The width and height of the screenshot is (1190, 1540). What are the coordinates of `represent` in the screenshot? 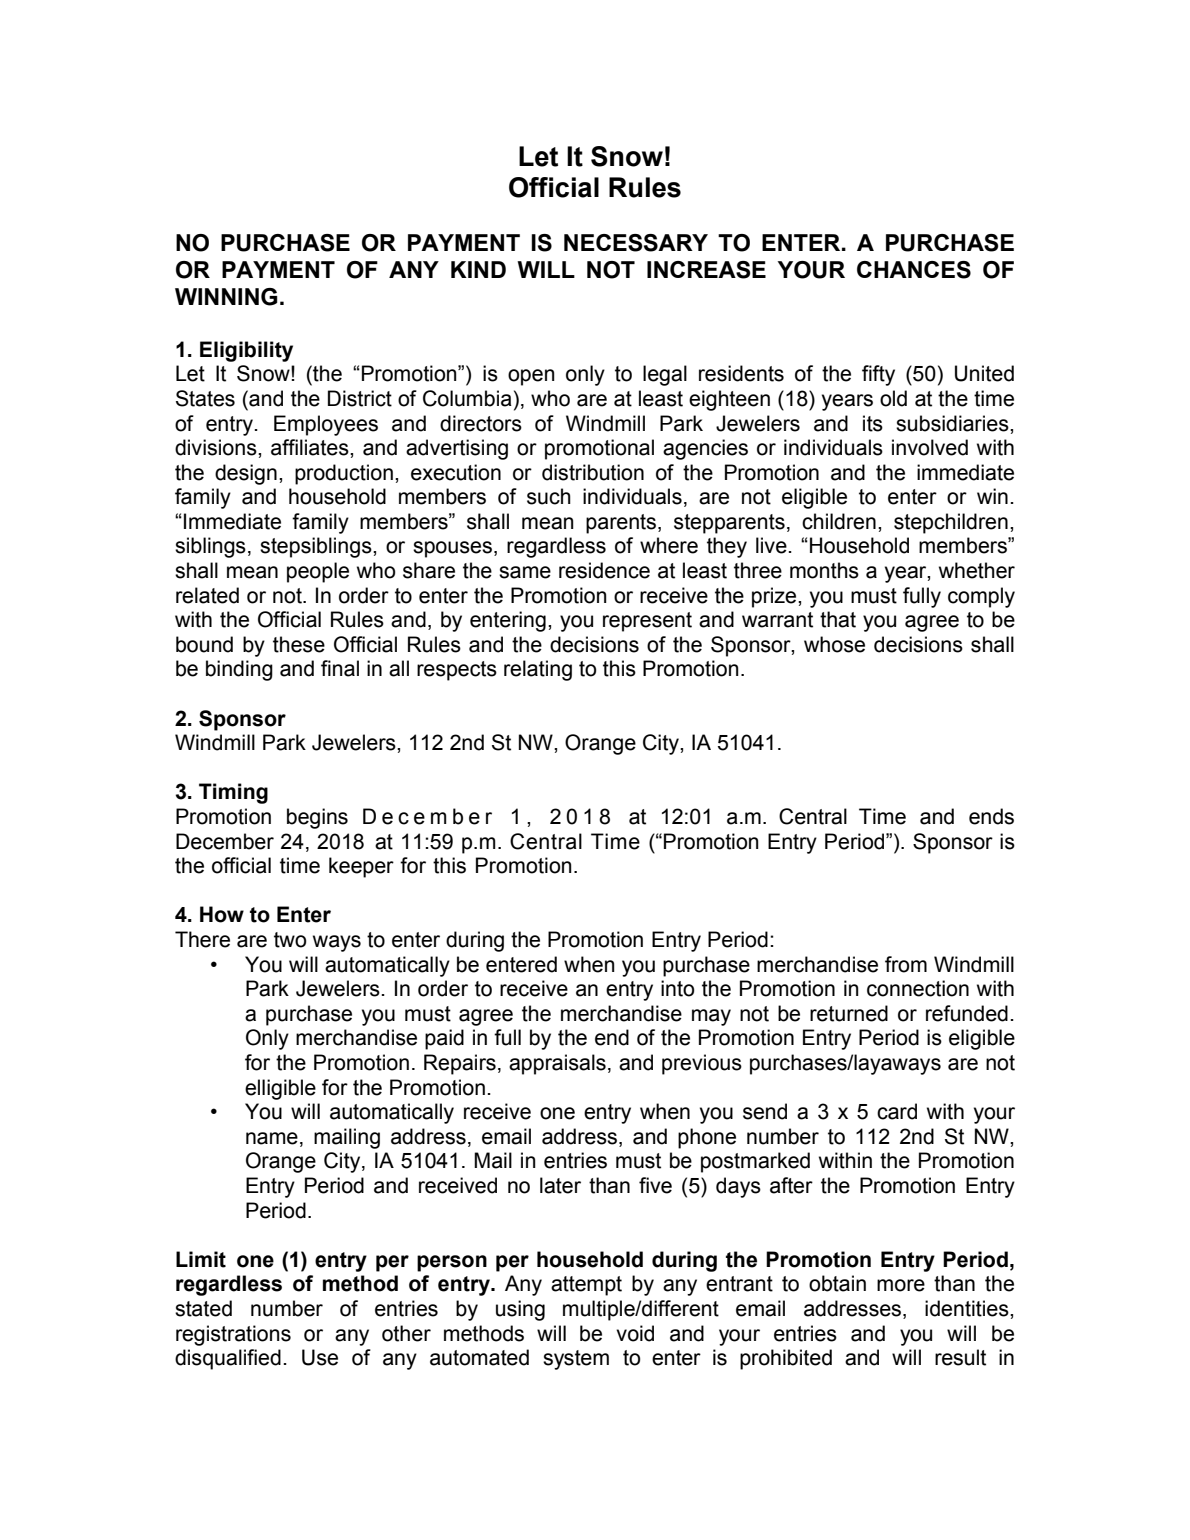 It's located at (647, 622).
